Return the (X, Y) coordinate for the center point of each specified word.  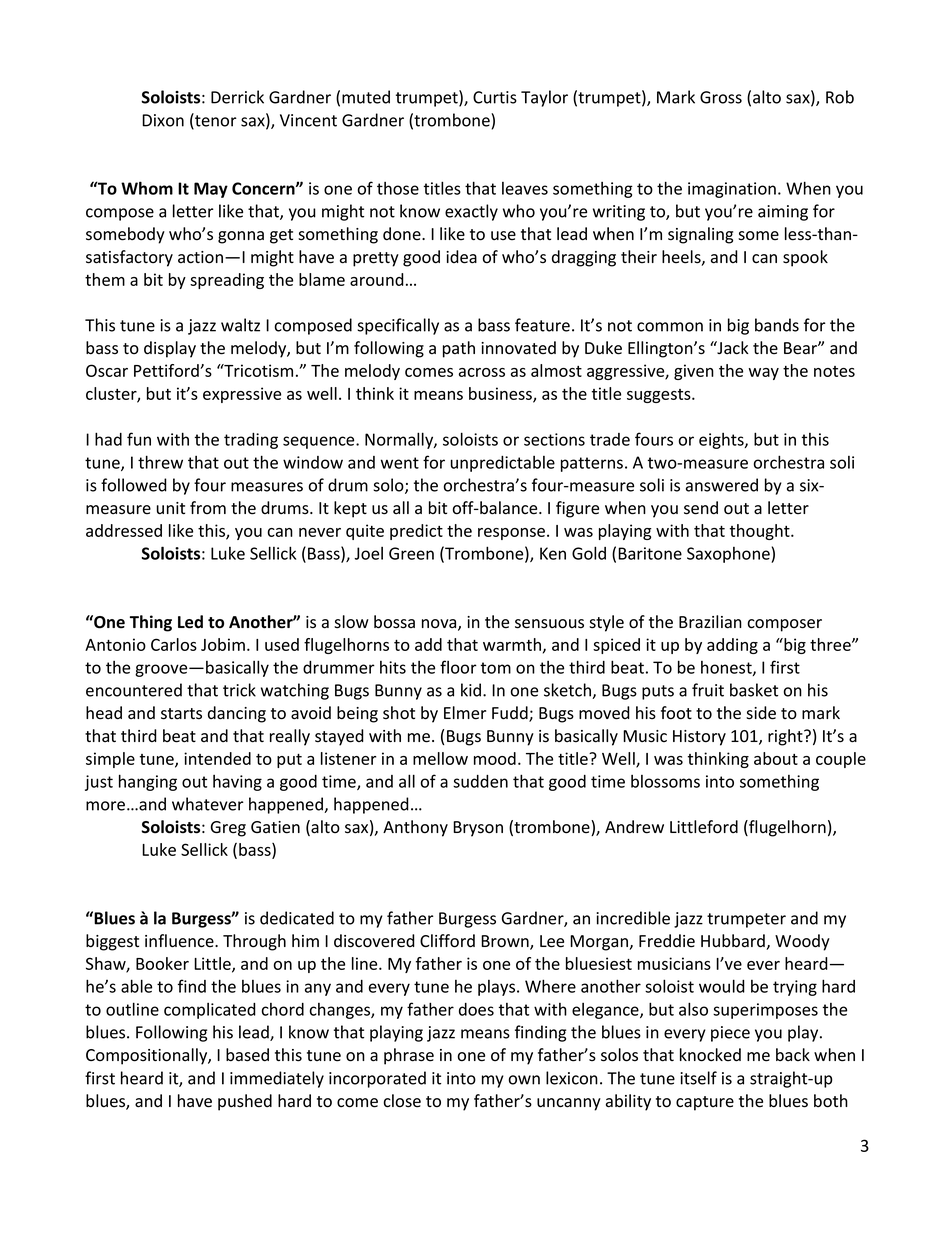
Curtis (495, 97)
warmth (513, 645)
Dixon (163, 120)
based (247, 1055)
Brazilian (710, 622)
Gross (721, 97)
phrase (409, 1056)
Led (190, 622)
